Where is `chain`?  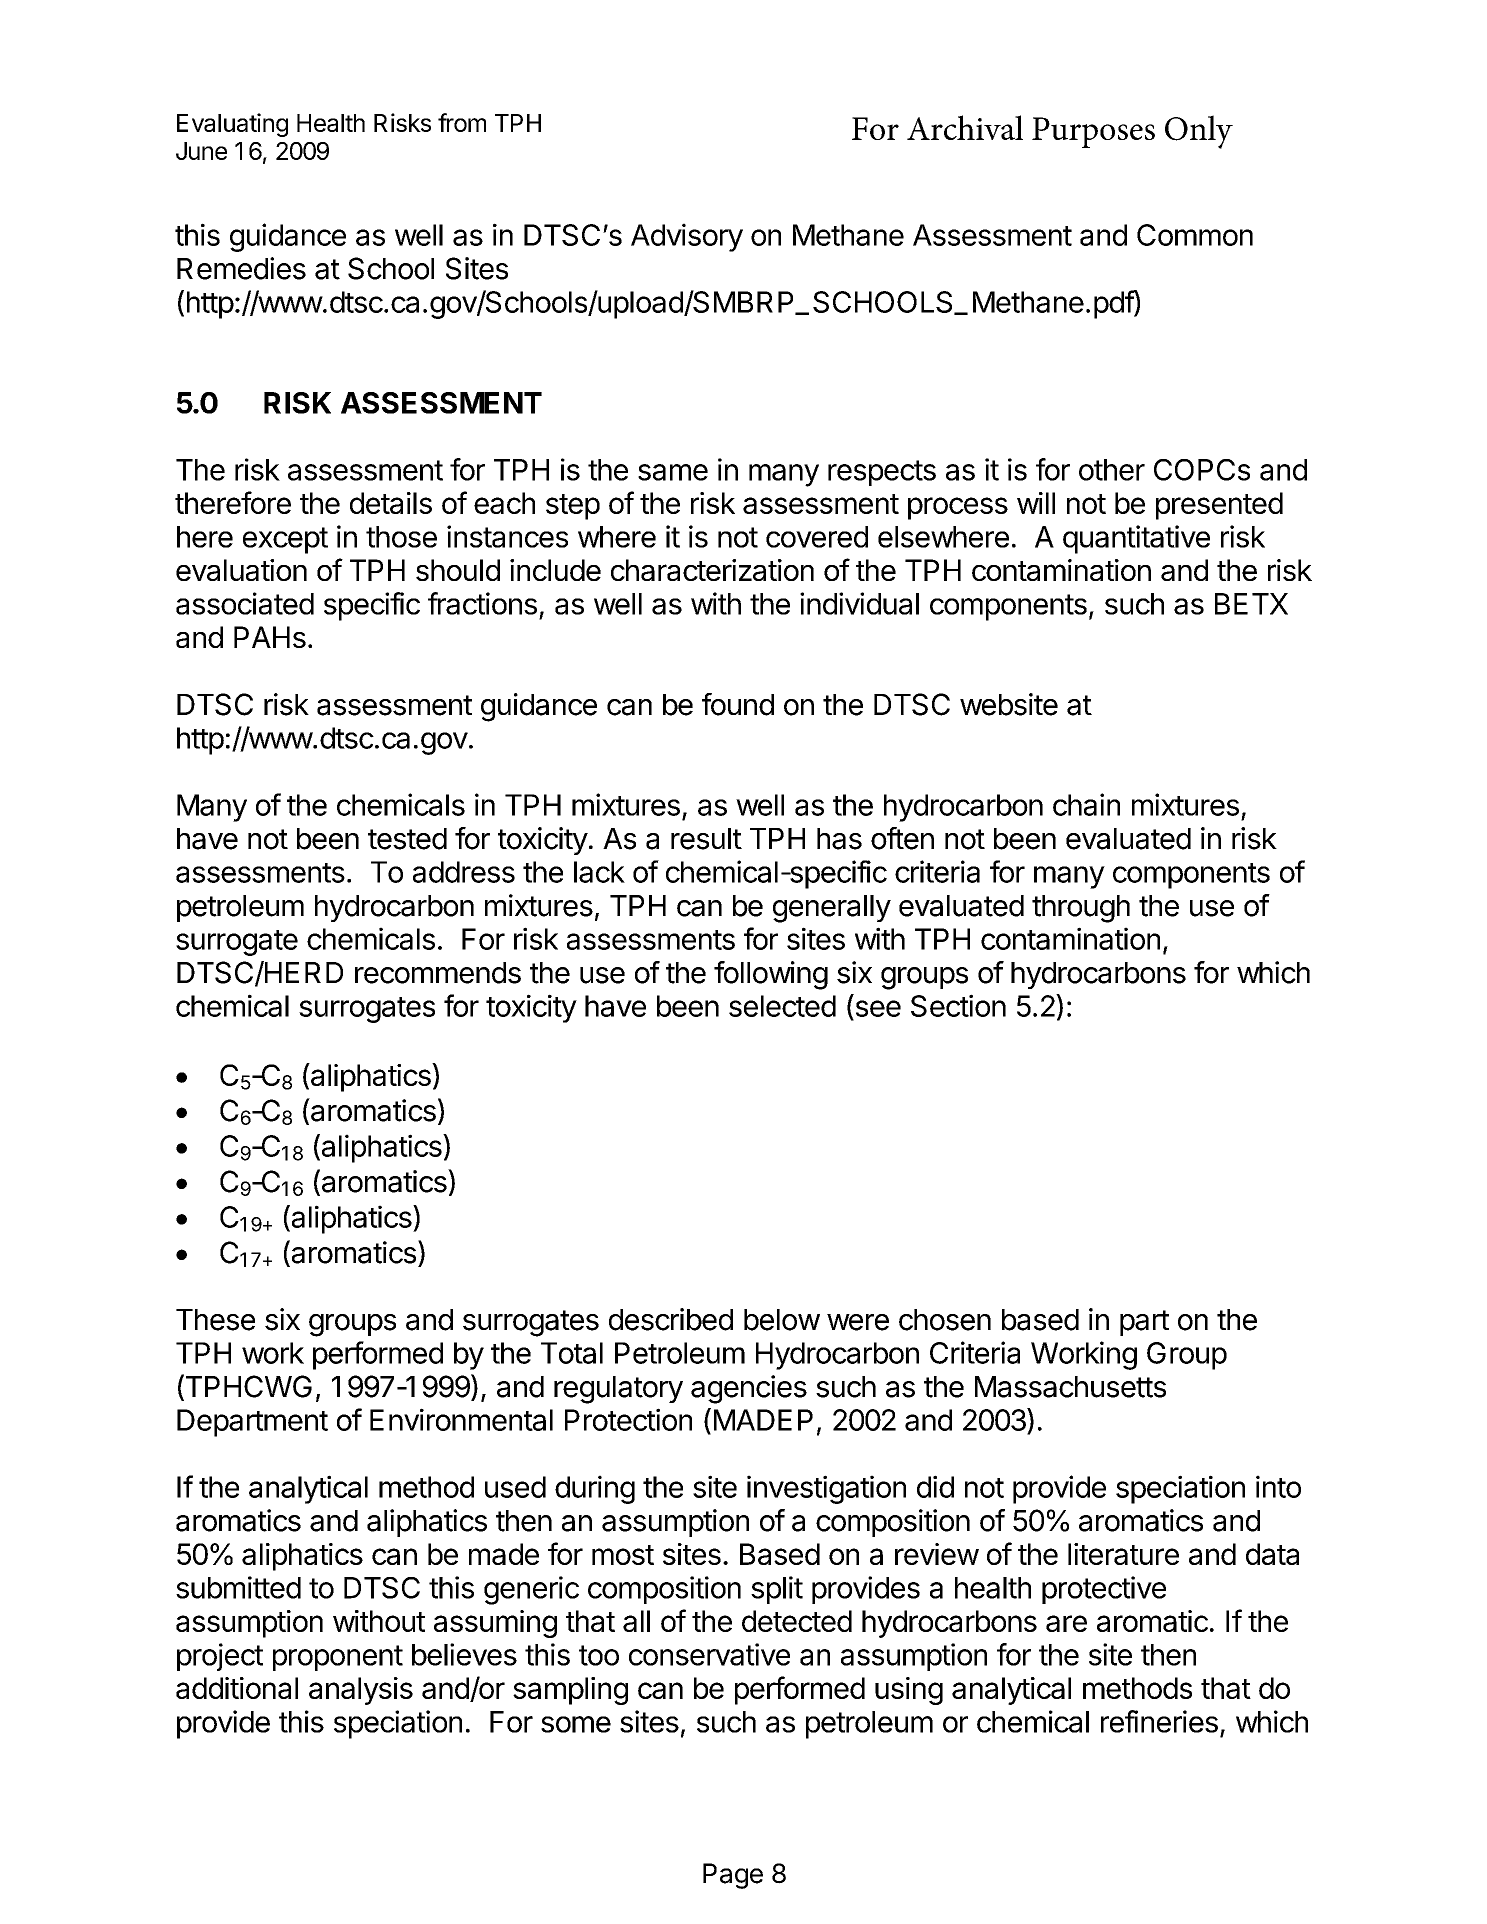
chain is located at coordinates (1086, 804).
